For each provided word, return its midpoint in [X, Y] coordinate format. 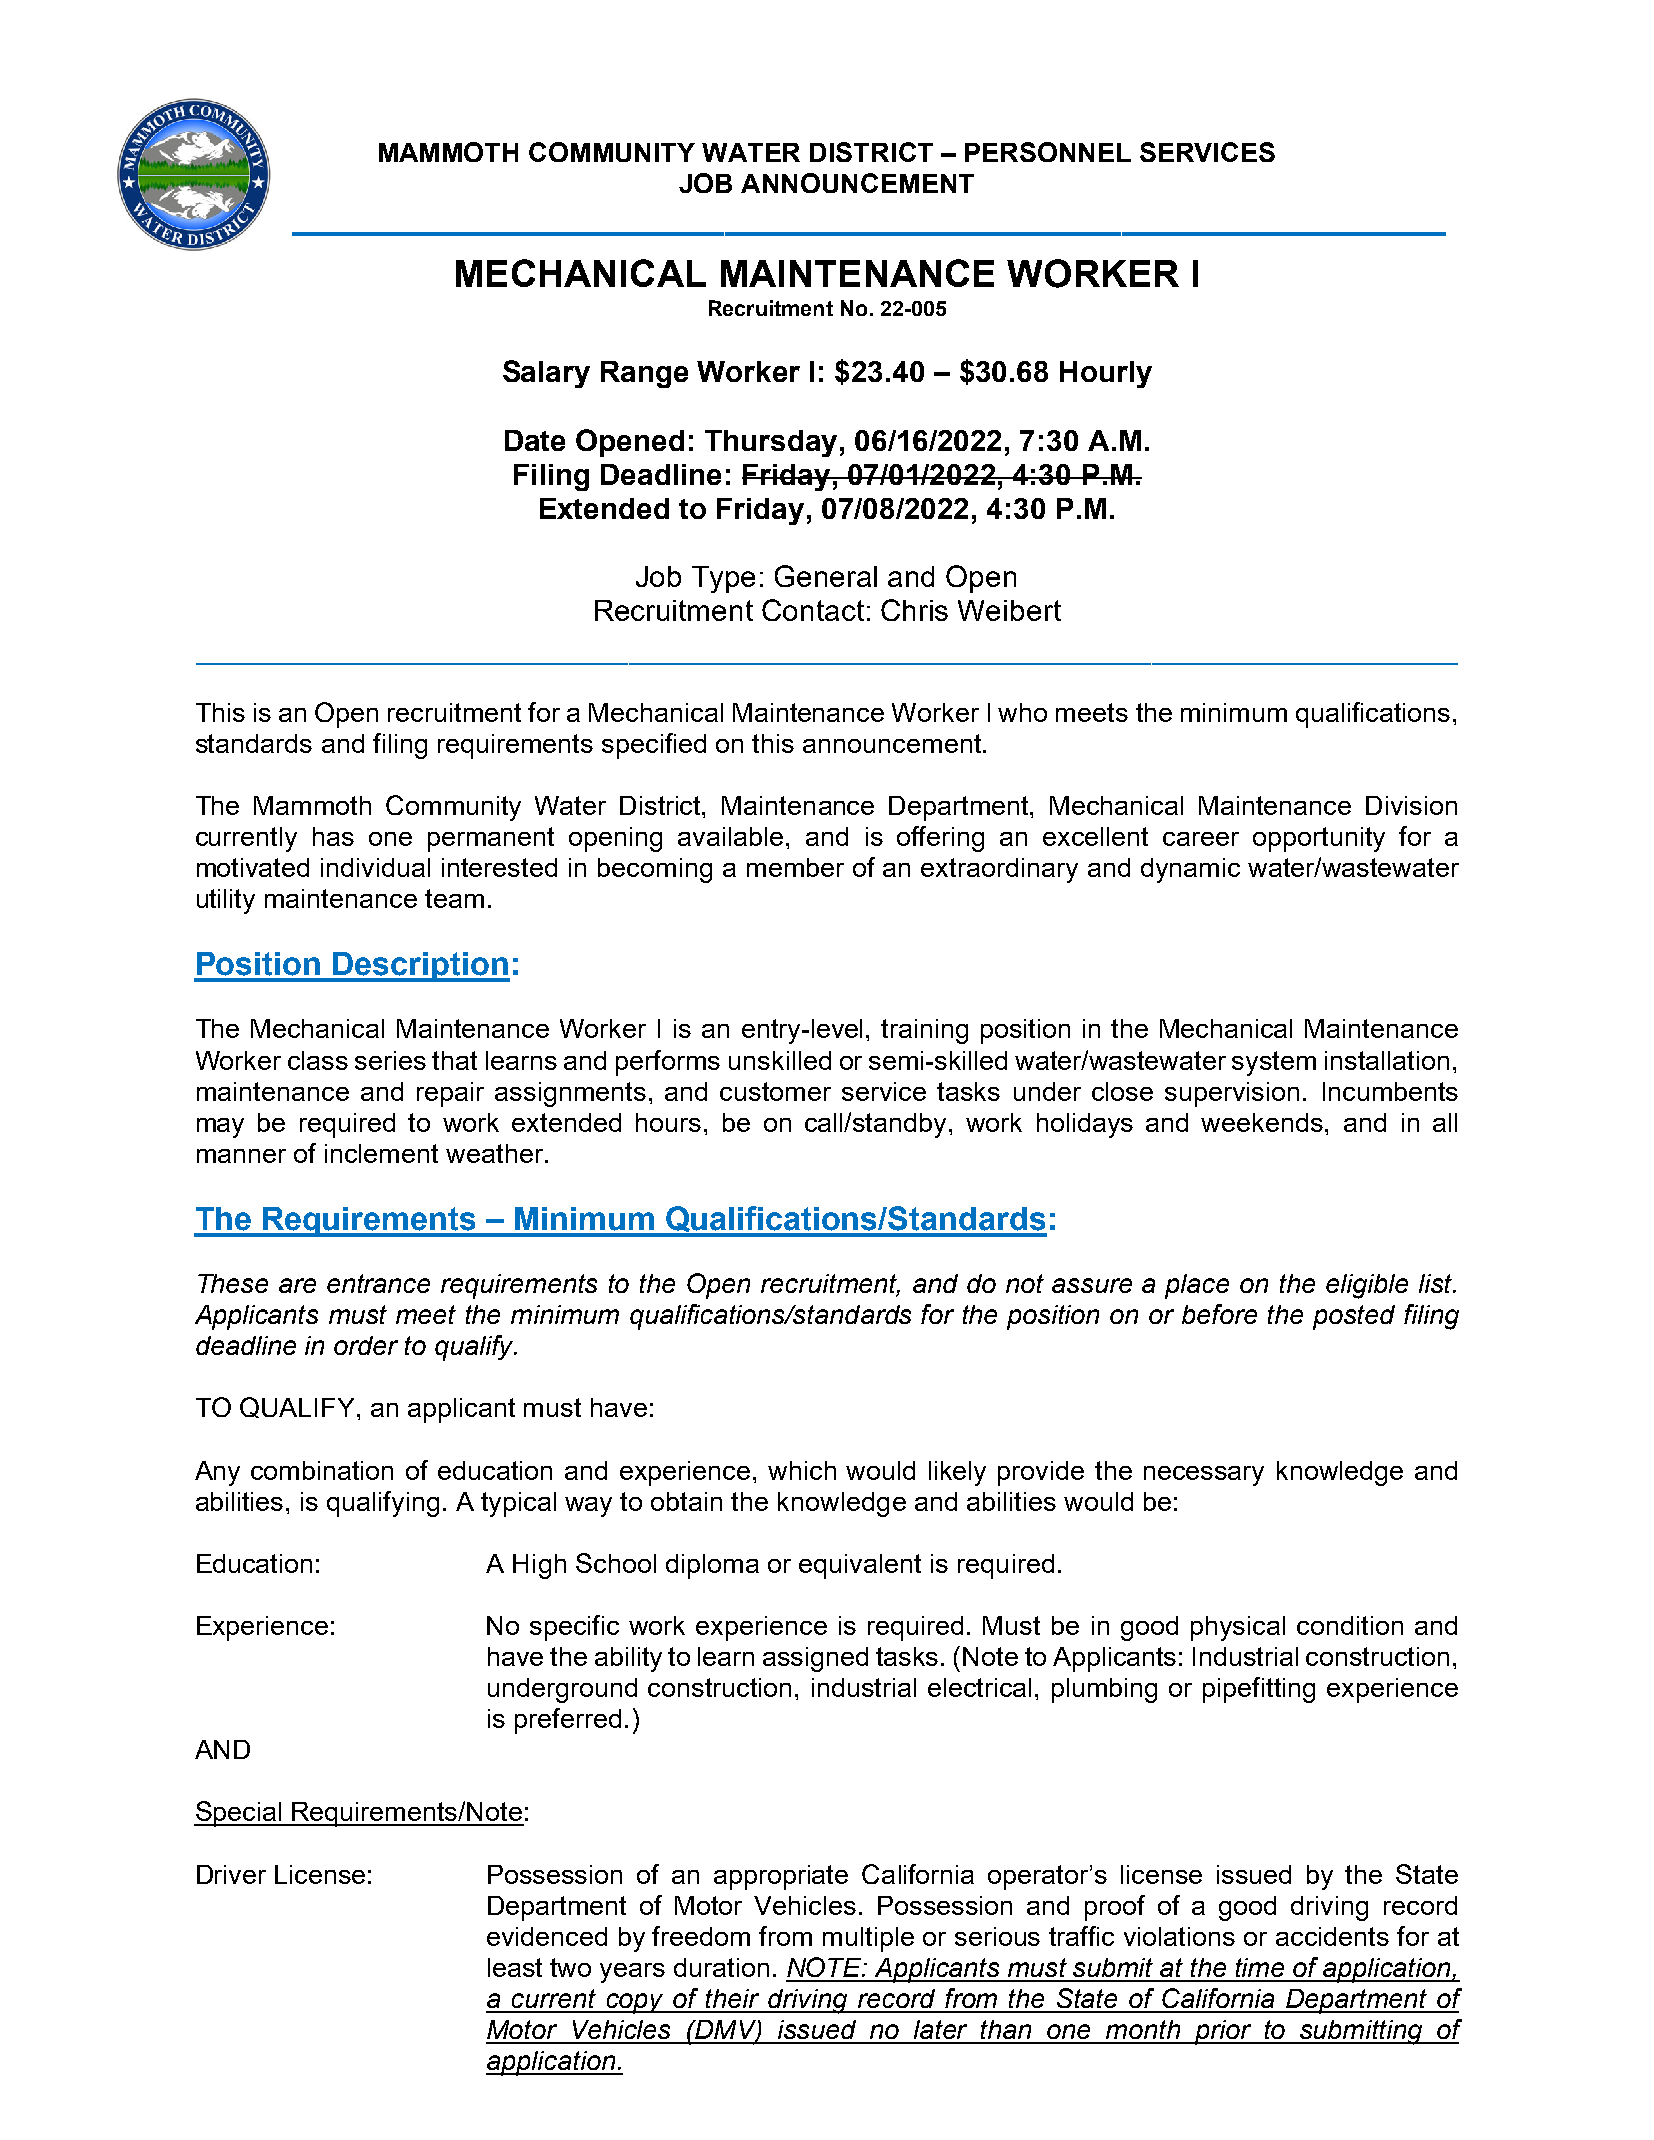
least [515, 1967]
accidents [1332, 1936]
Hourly [1106, 374]
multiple [868, 1939]
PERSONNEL [1048, 152]
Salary [546, 374]
